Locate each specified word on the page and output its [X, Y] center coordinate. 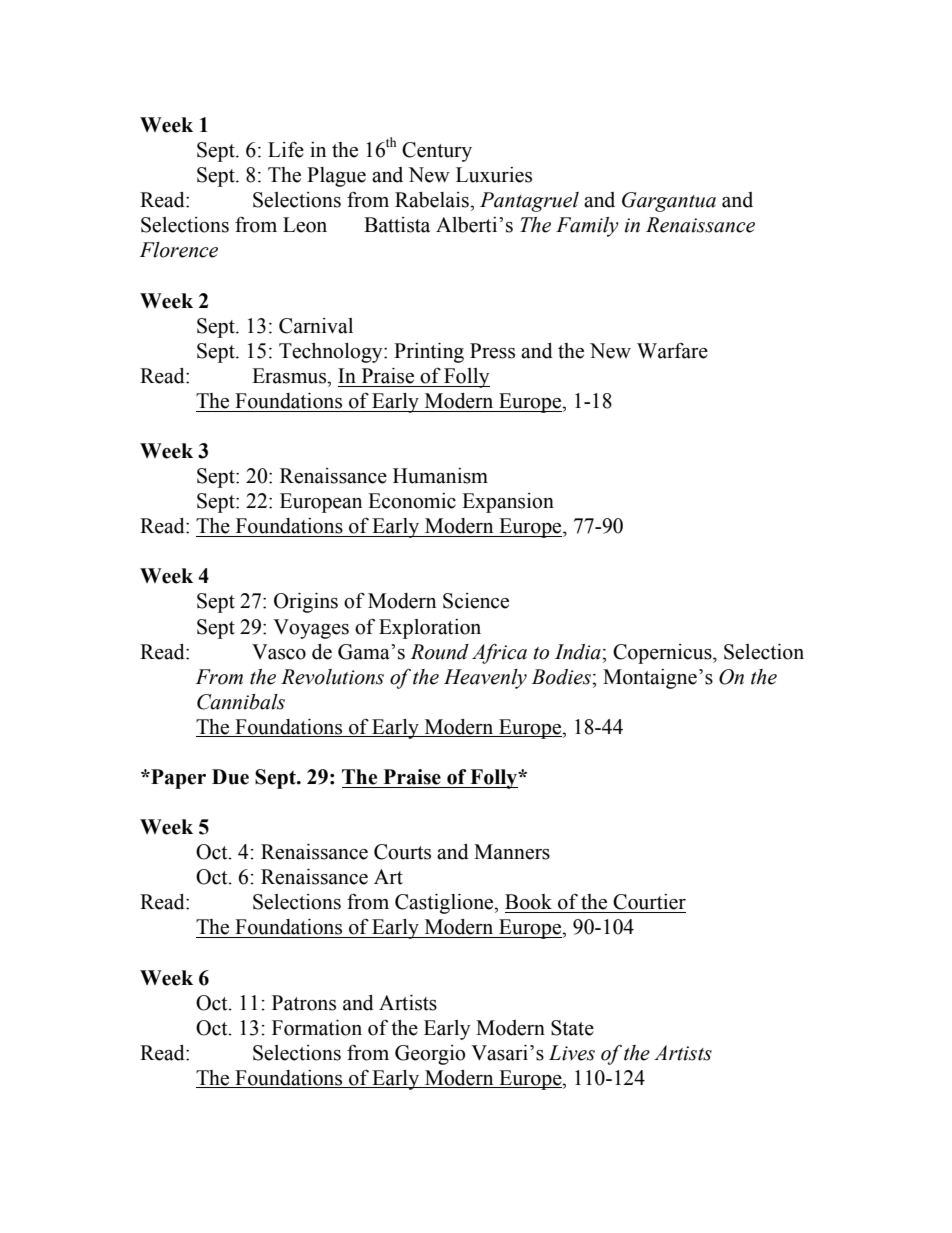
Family [587, 227]
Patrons [304, 1003]
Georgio [430, 1055]
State [572, 1028]
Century [437, 152]
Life [286, 150]
